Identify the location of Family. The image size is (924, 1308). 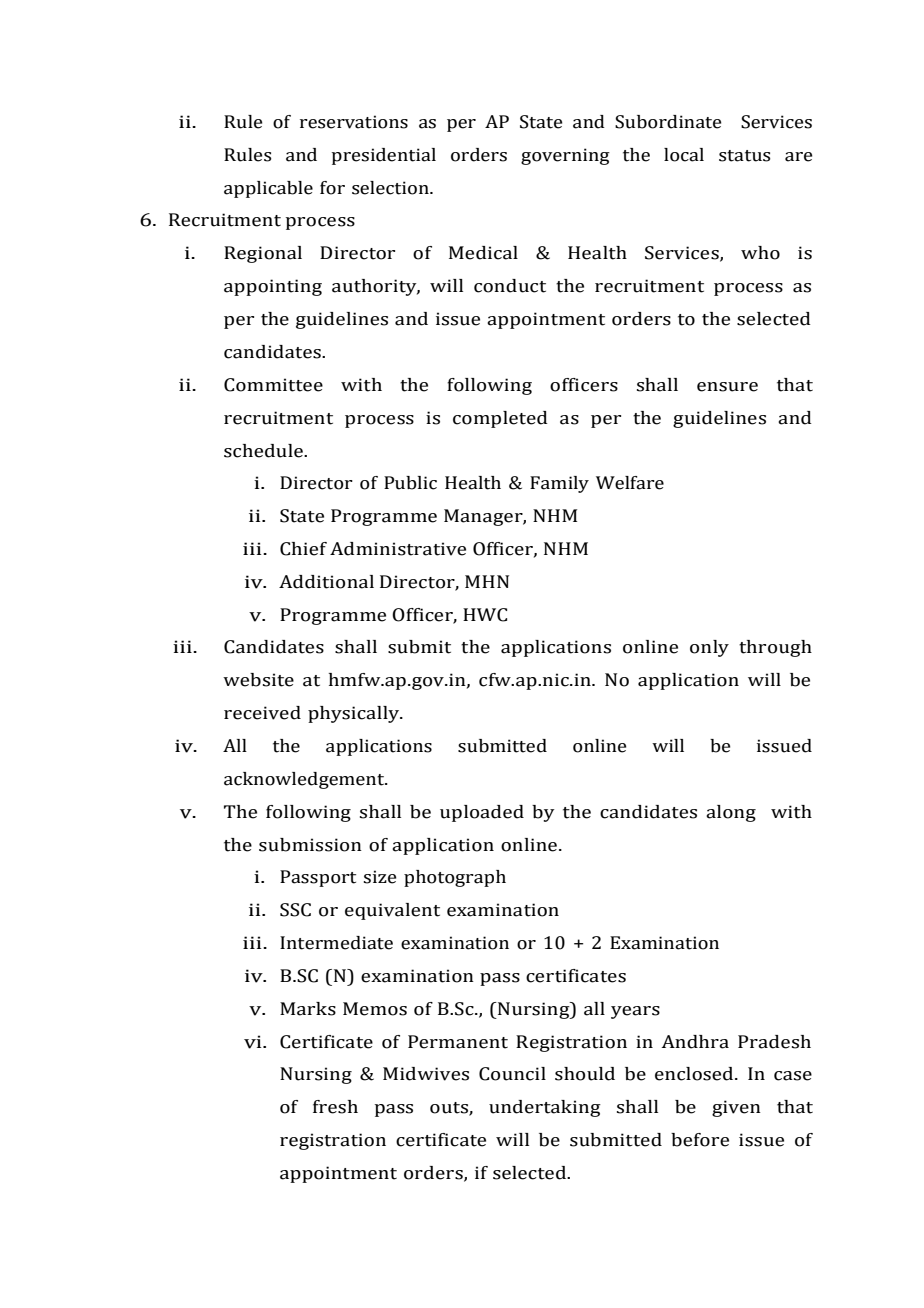
(559, 484).
